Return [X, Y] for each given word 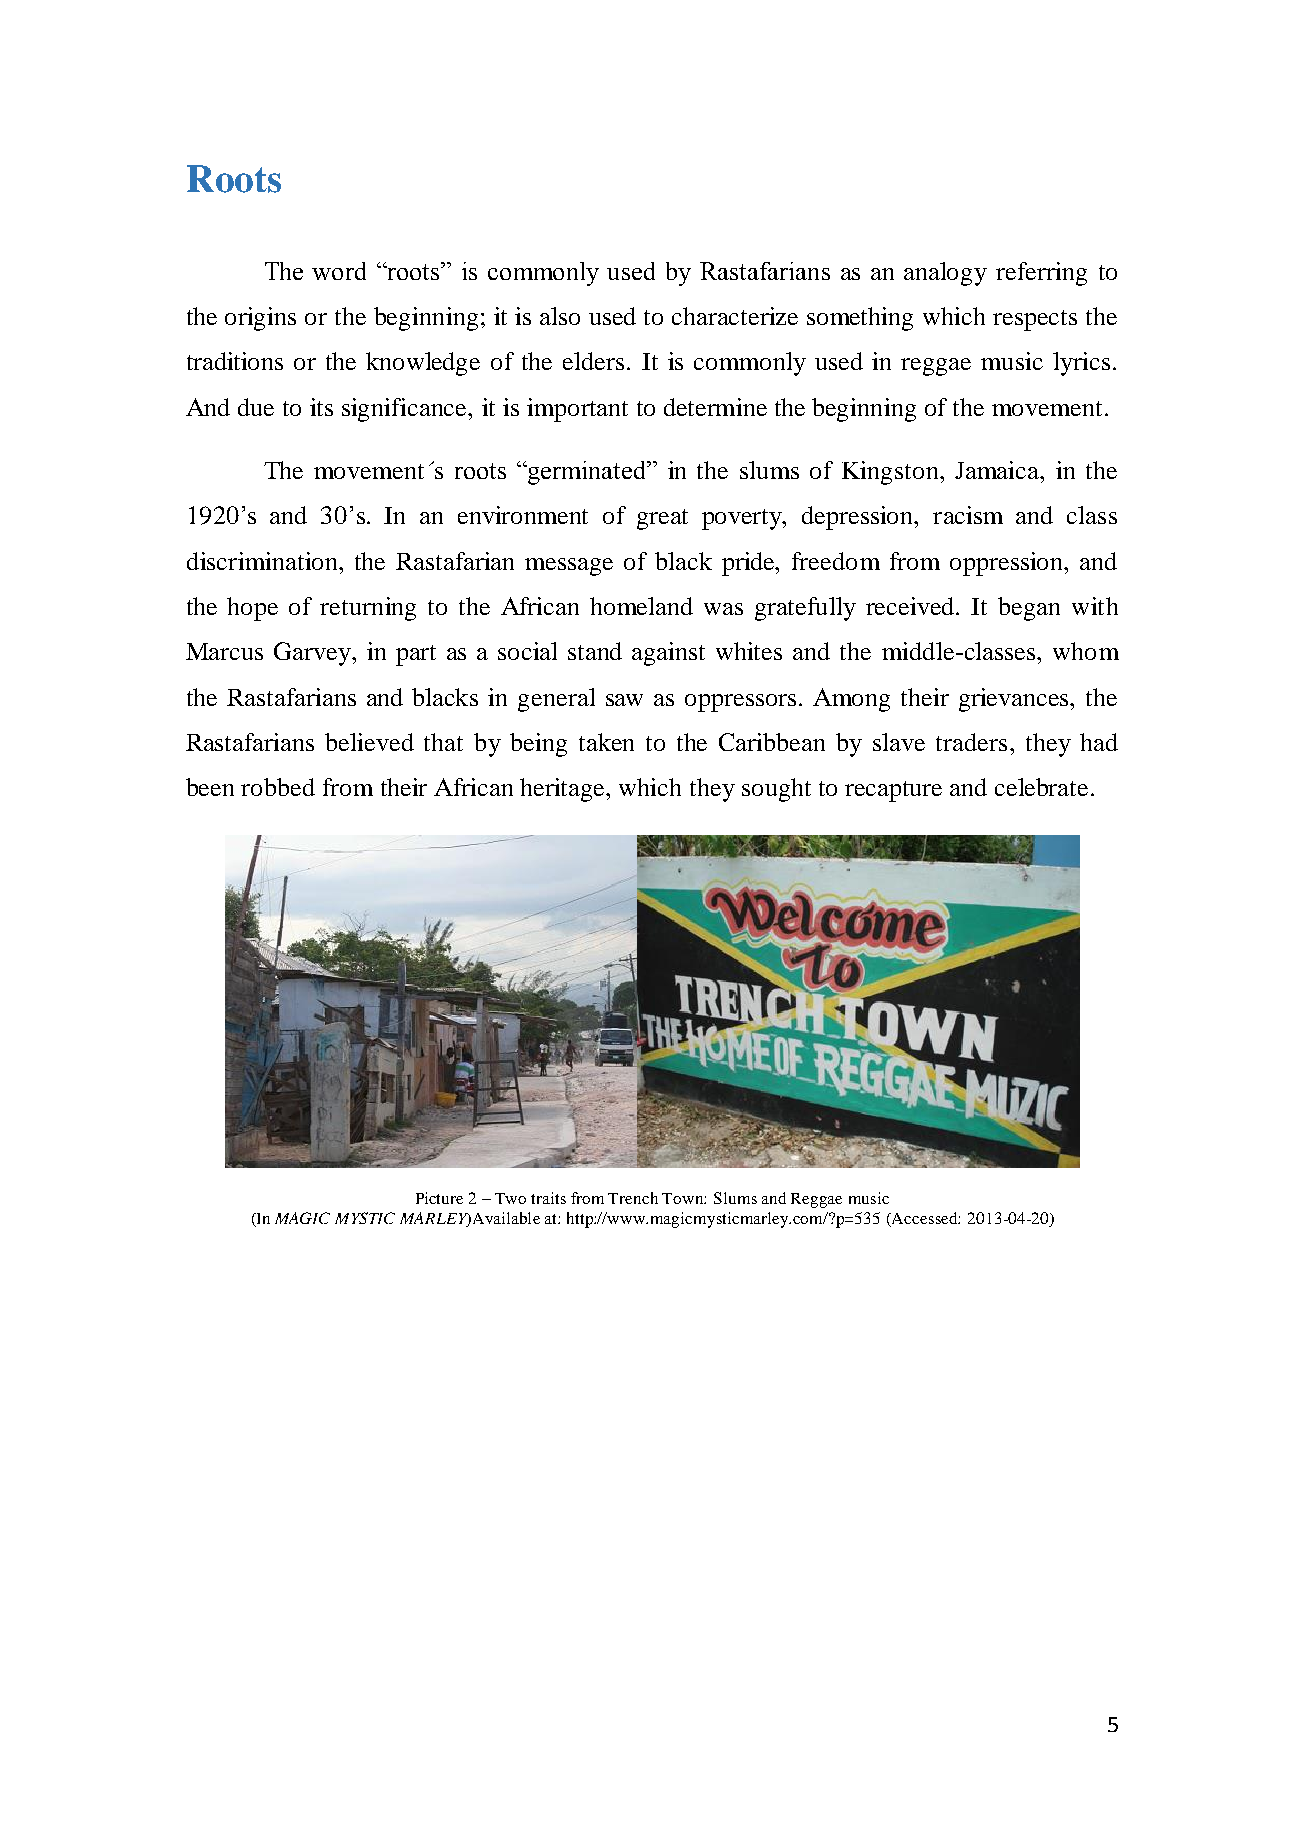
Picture [439, 1198]
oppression [1008, 564]
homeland [641, 606]
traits [548, 1198]
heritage [564, 790]
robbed [278, 787]
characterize [735, 316]
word [339, 271]
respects [1035, 320]
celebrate [1041, 787]
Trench [633, 1198]
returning [368, 609]
